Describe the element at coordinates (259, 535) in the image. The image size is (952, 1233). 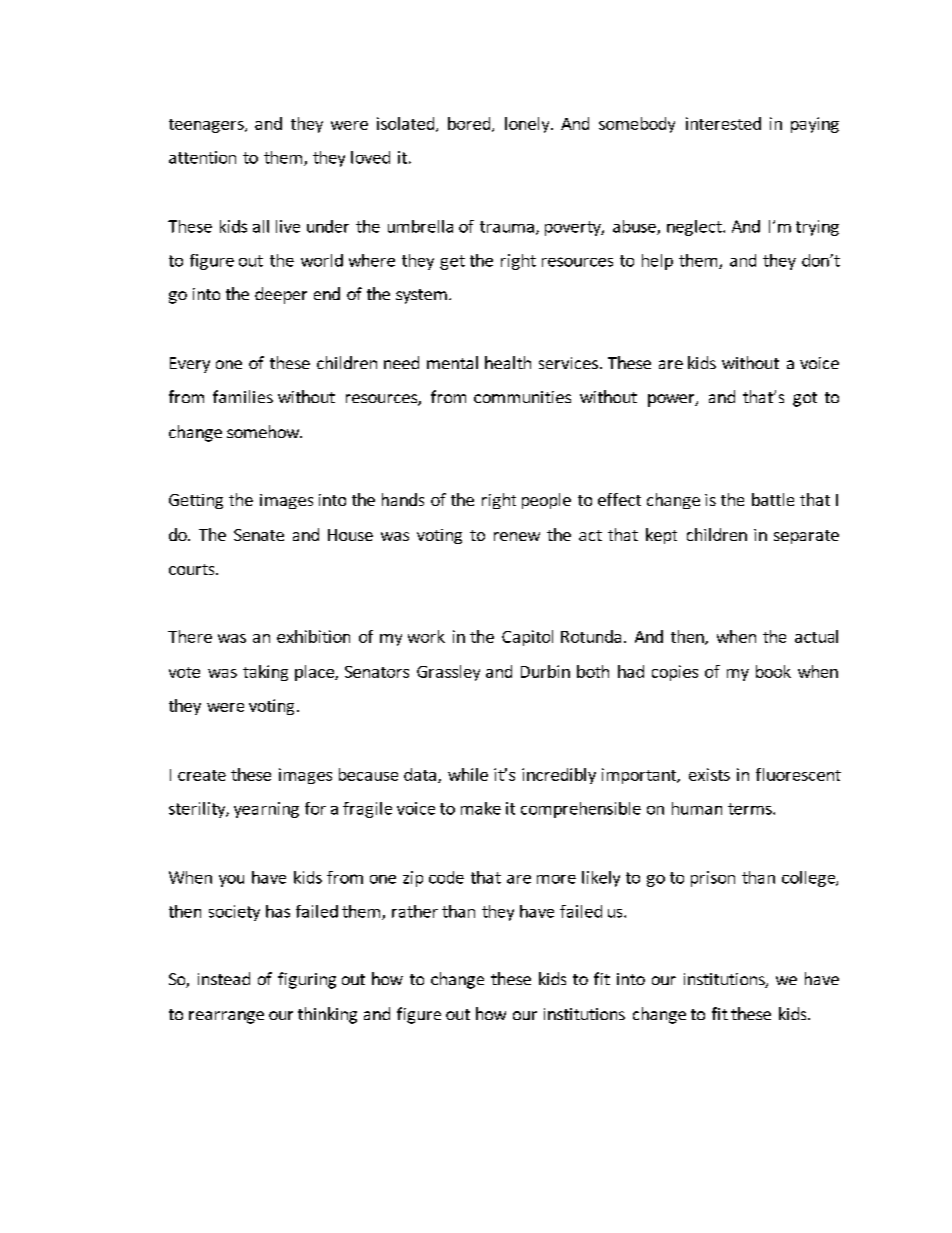
I see `Senate` at that location.
